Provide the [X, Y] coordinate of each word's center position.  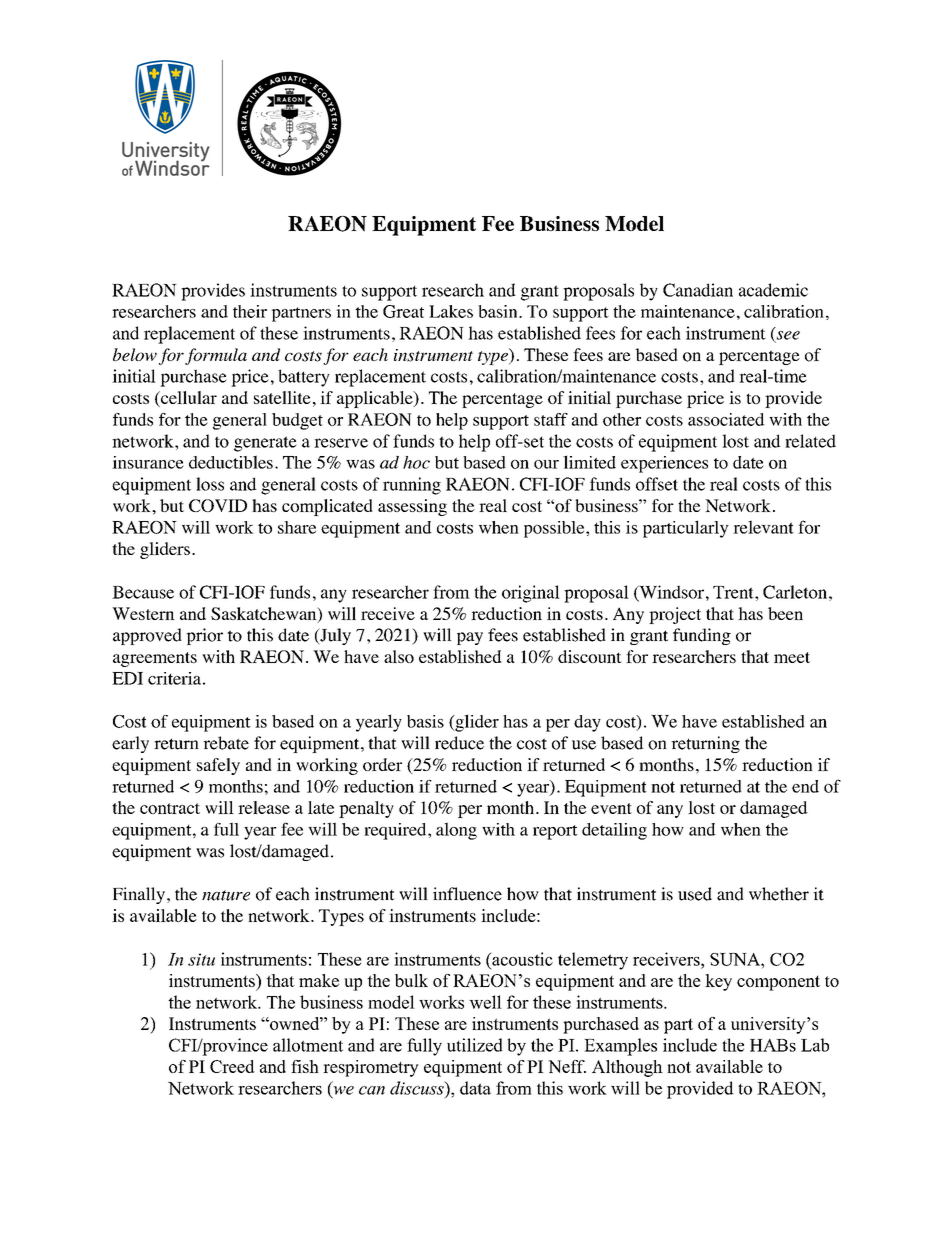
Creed [232, 1066]
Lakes [451, 311]
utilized [475, 1045]
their [250, 311]
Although [627, 1068]
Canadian [698, 290]
